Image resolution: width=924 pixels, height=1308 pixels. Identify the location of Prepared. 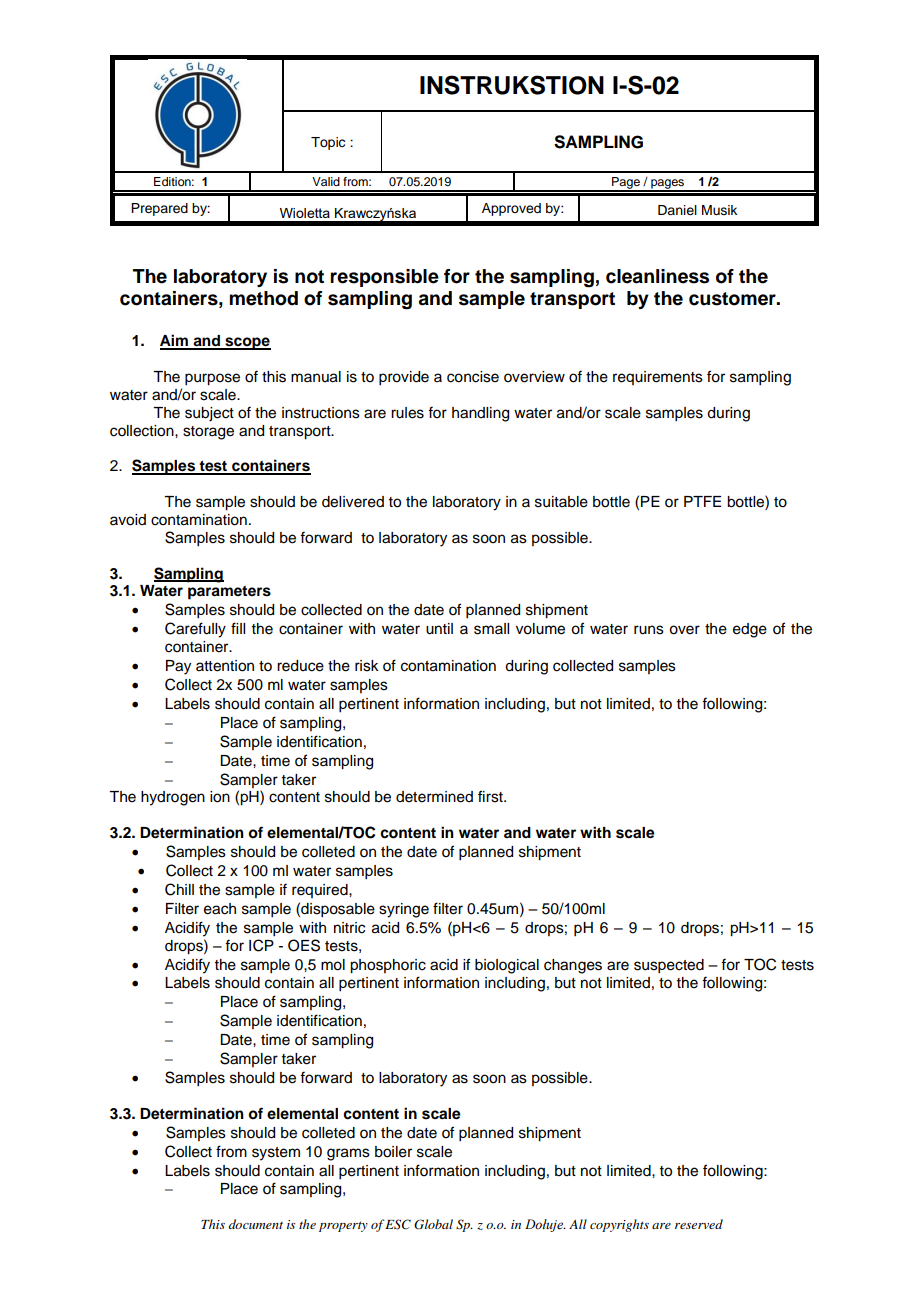
(159, 209).
